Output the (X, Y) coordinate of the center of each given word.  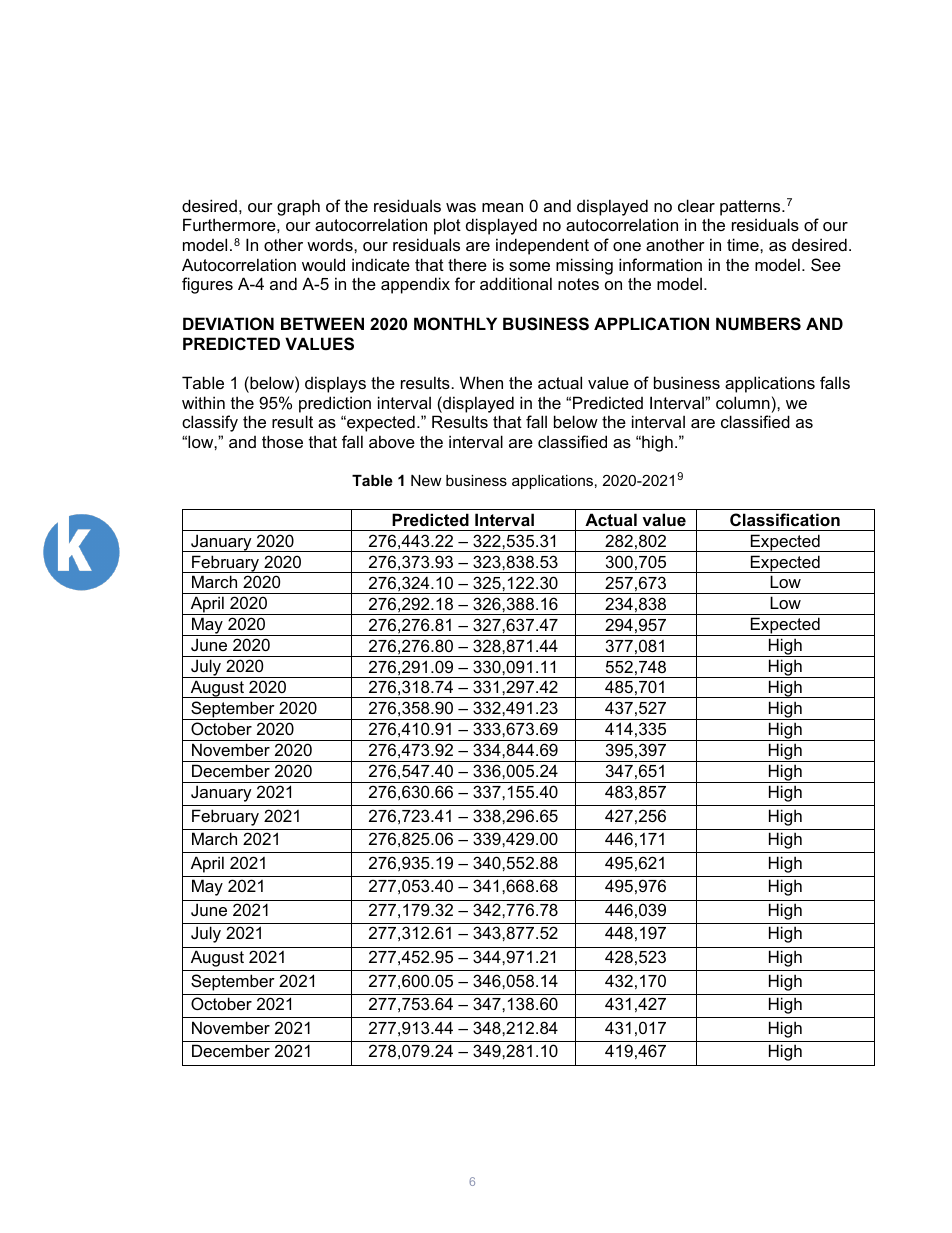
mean (502, 207)
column (743, 402)
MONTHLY (455, 323)
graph (298, 207)
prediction (335, 404)
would (323, 264)
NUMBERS (758, 324)
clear (696, 205)
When (481, 382)
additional (516, 283)
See (826, 264)
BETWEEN (322, 323)
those (282, 441)
